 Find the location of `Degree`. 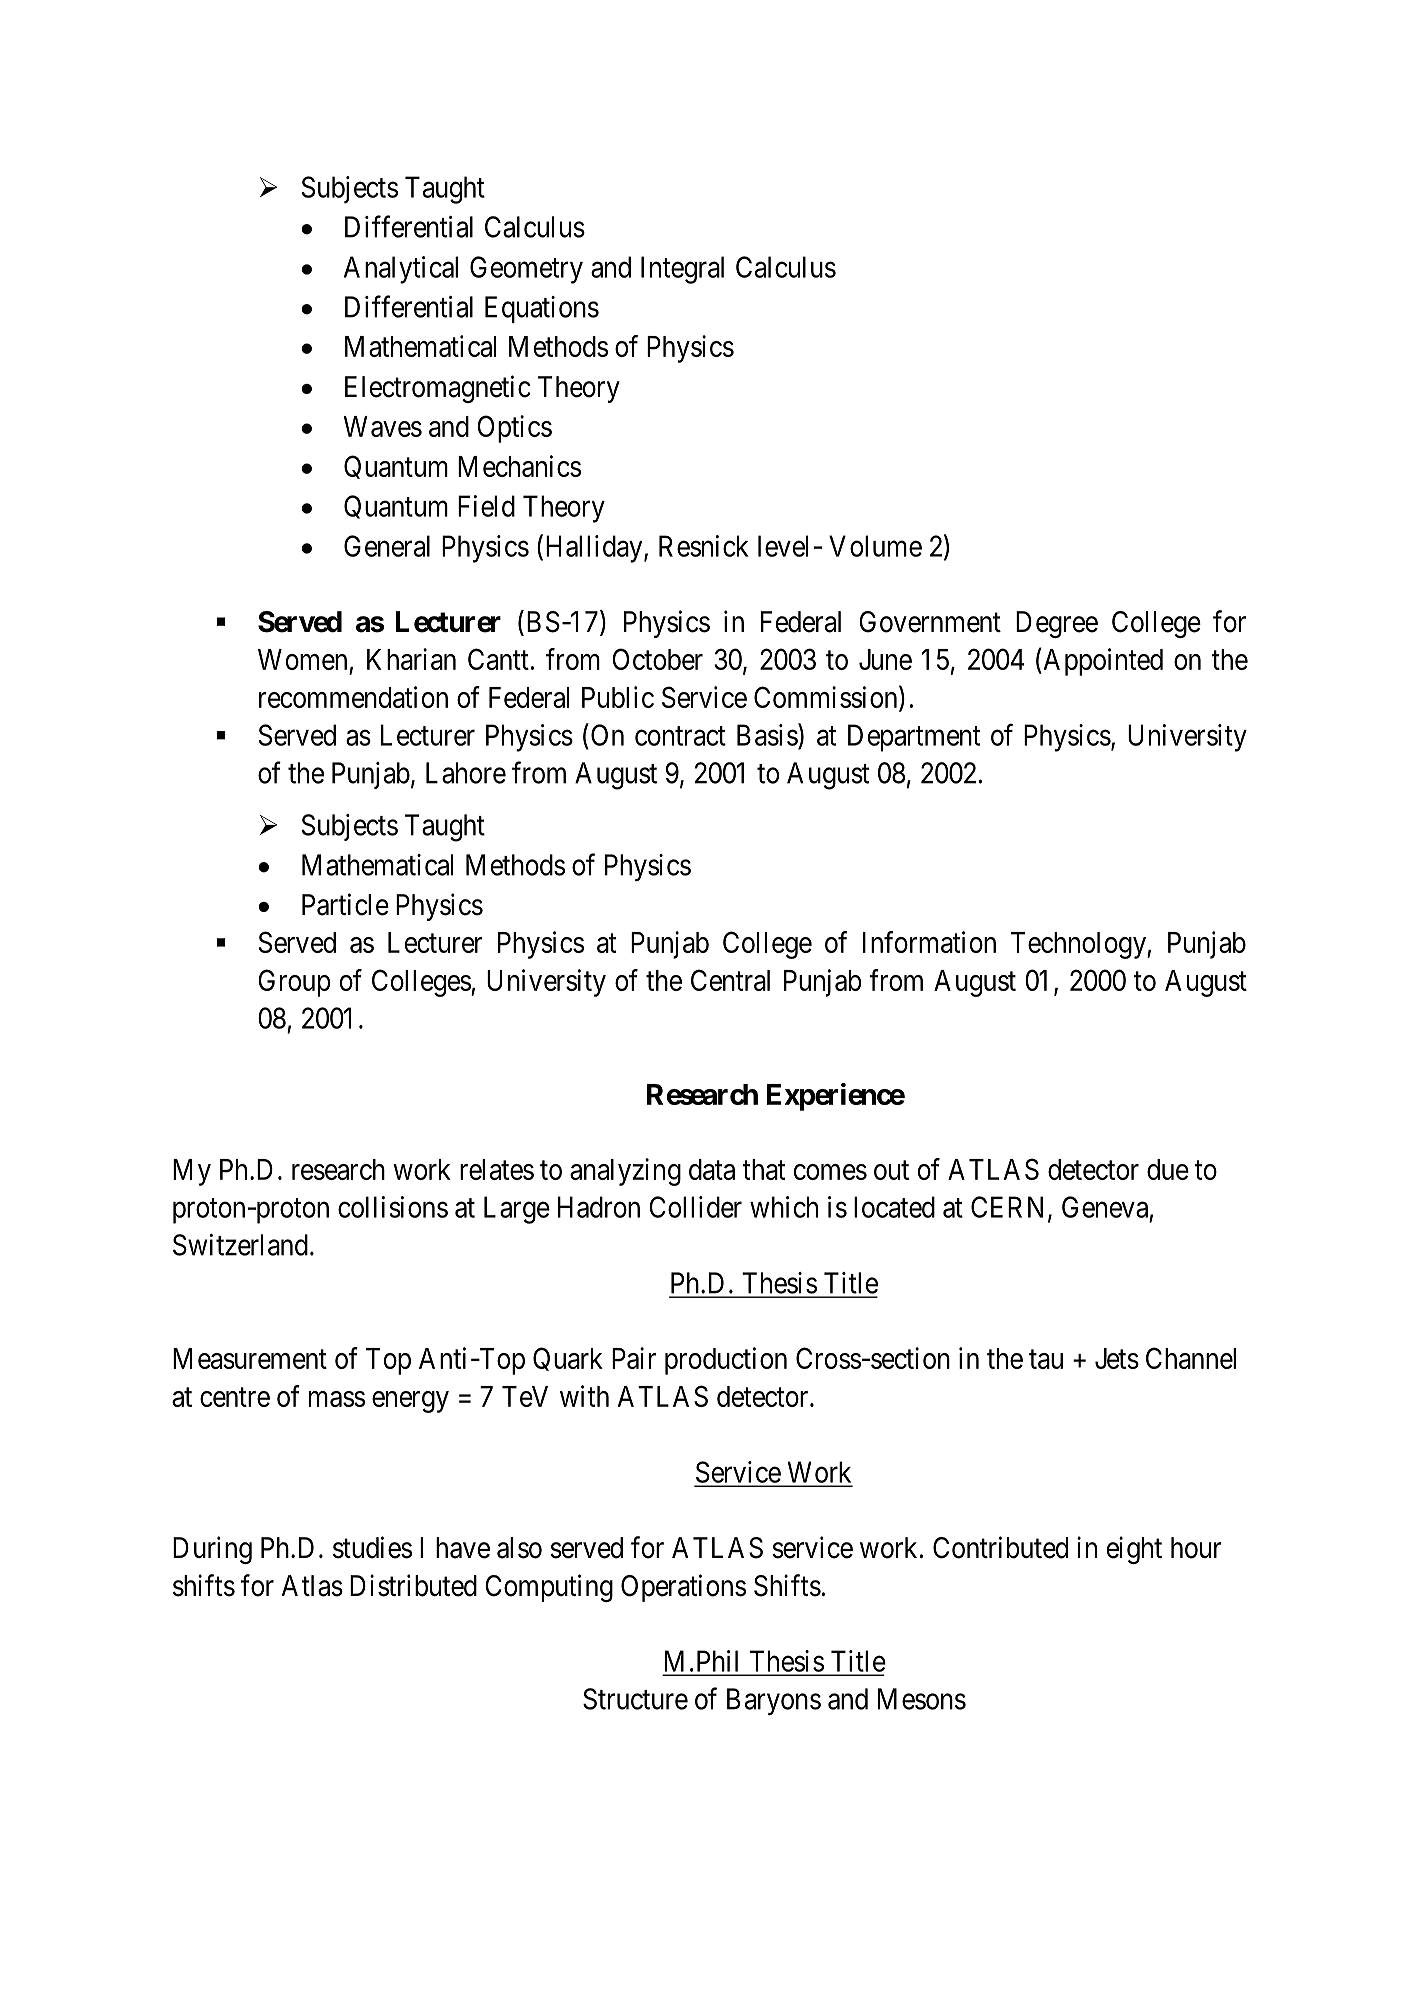

Degree is located at coordinates (1057, 624).
